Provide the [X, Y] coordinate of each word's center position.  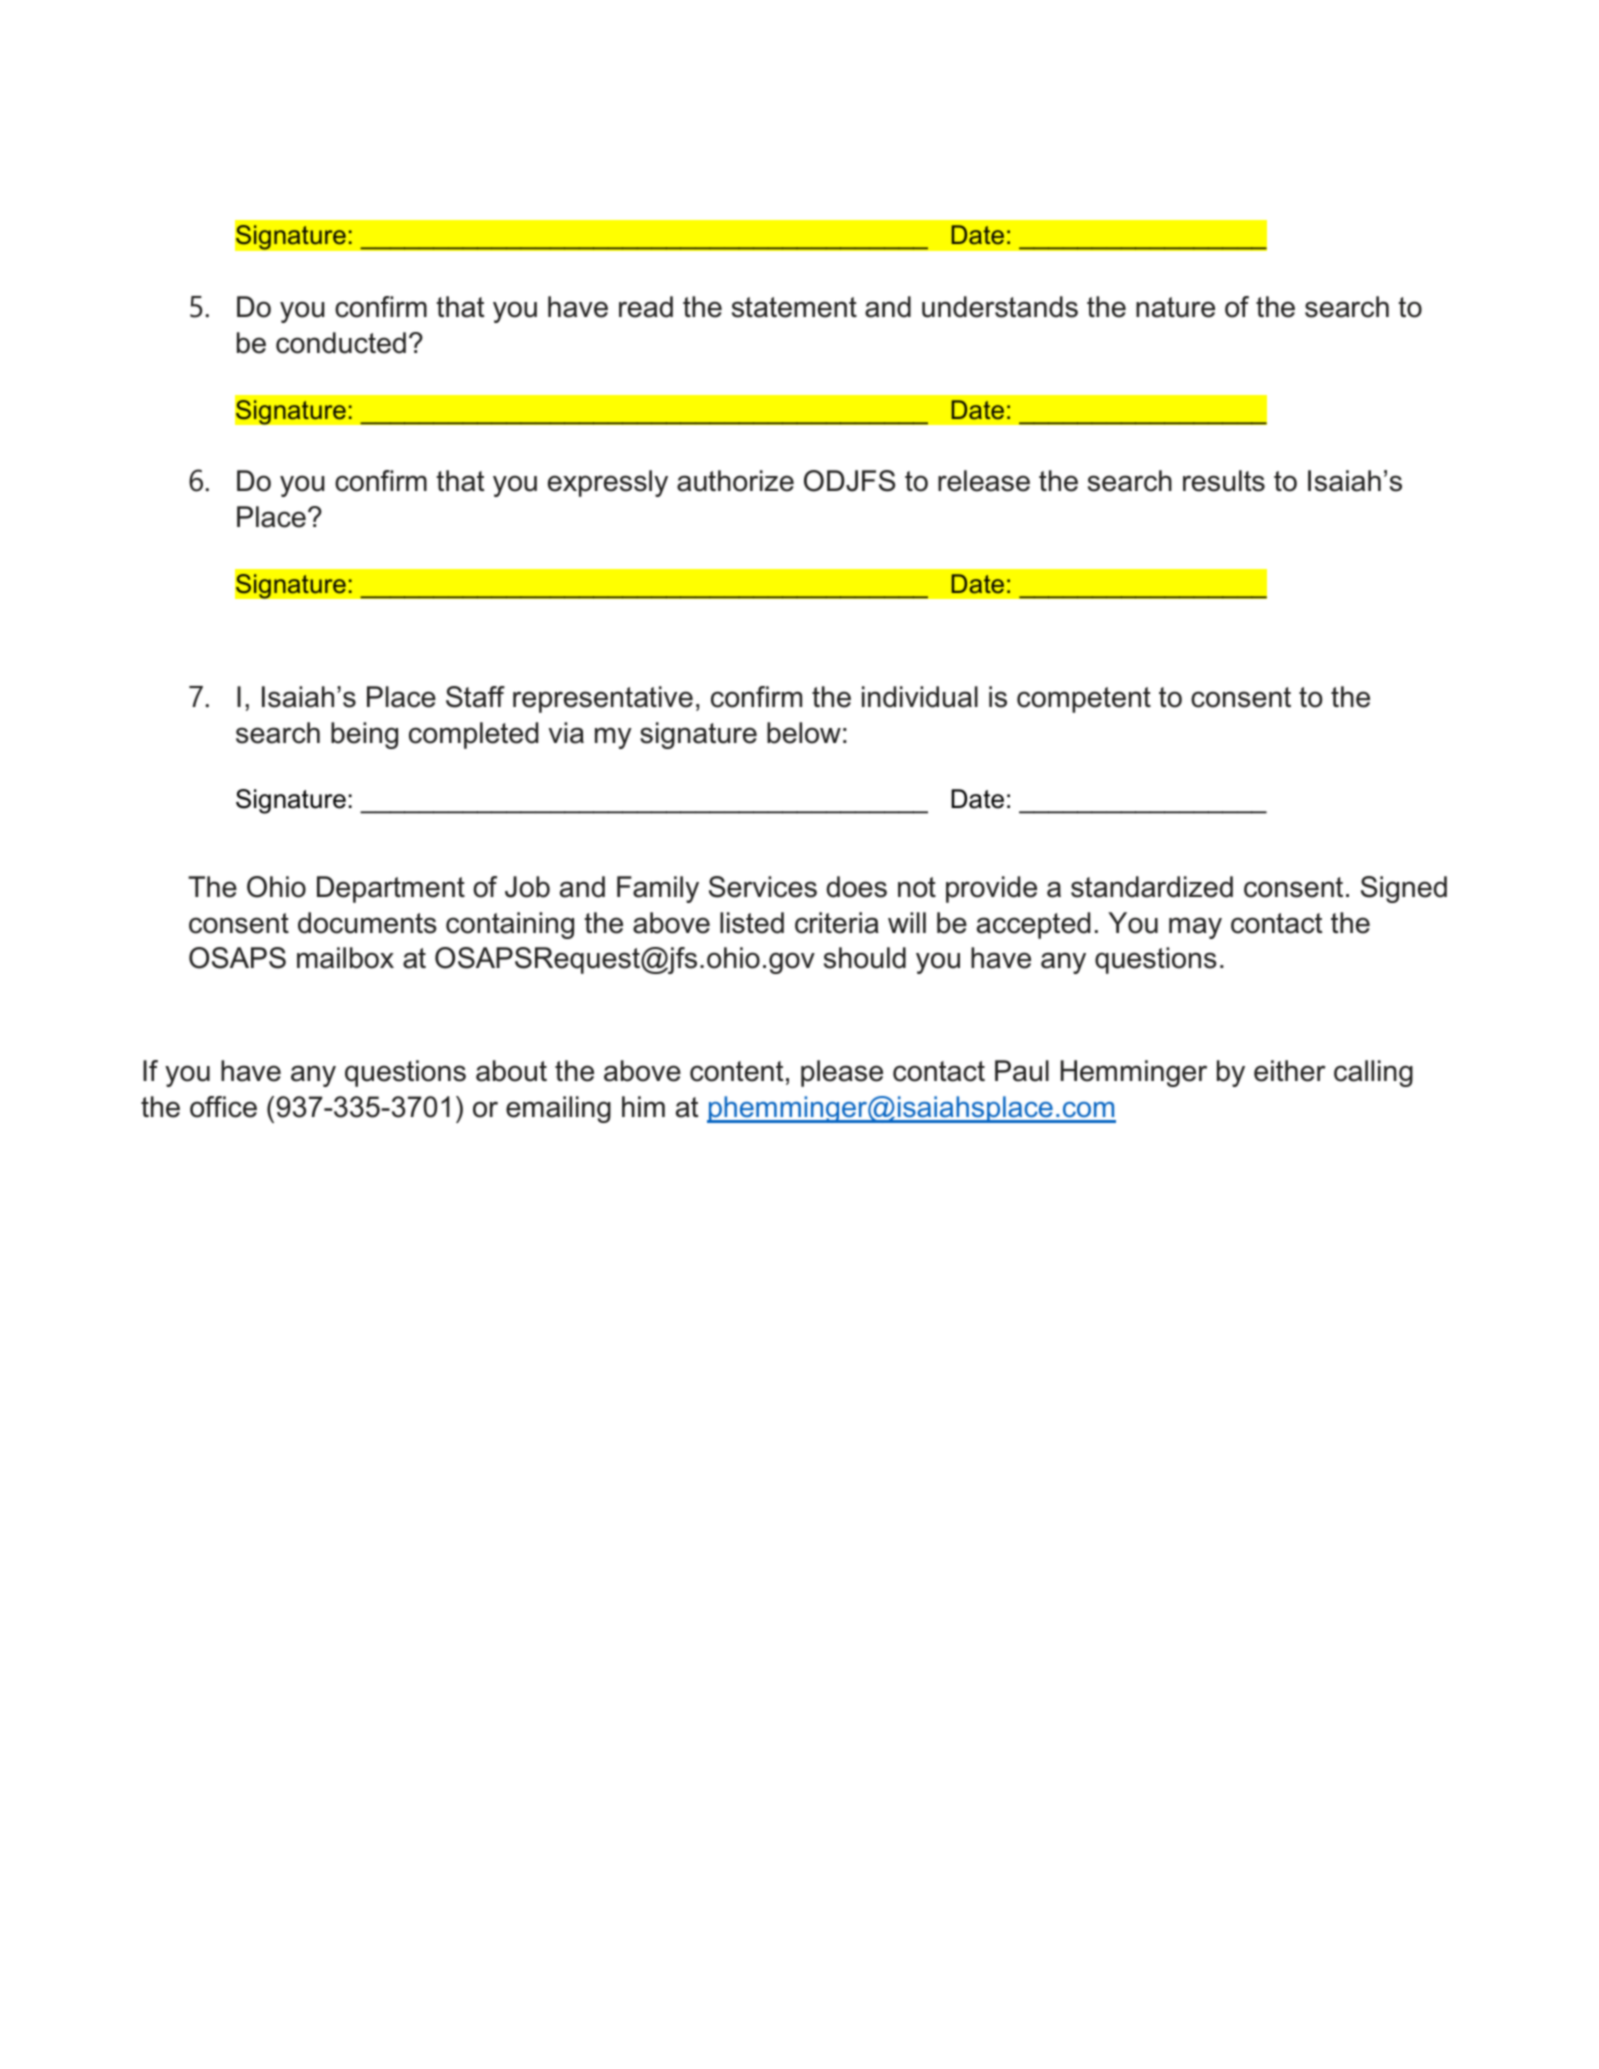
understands [1000, 307]
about [511, 1071]
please [842, 1073]
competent [1084, 700]
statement [794, 307]
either [1290, 1071]
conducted [341, 343]
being [364, 735]
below [804, 733]
